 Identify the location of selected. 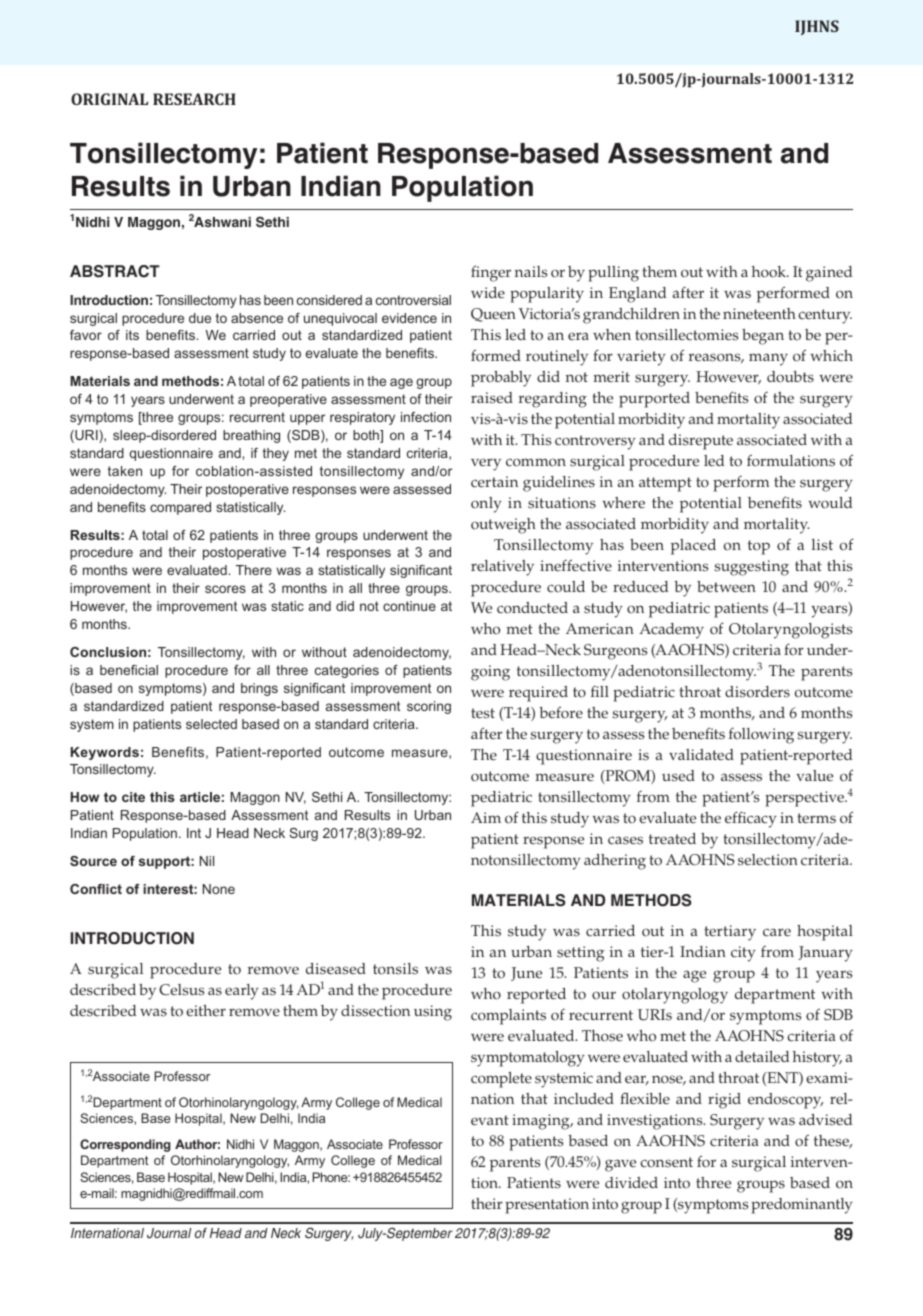
(211, 724).
